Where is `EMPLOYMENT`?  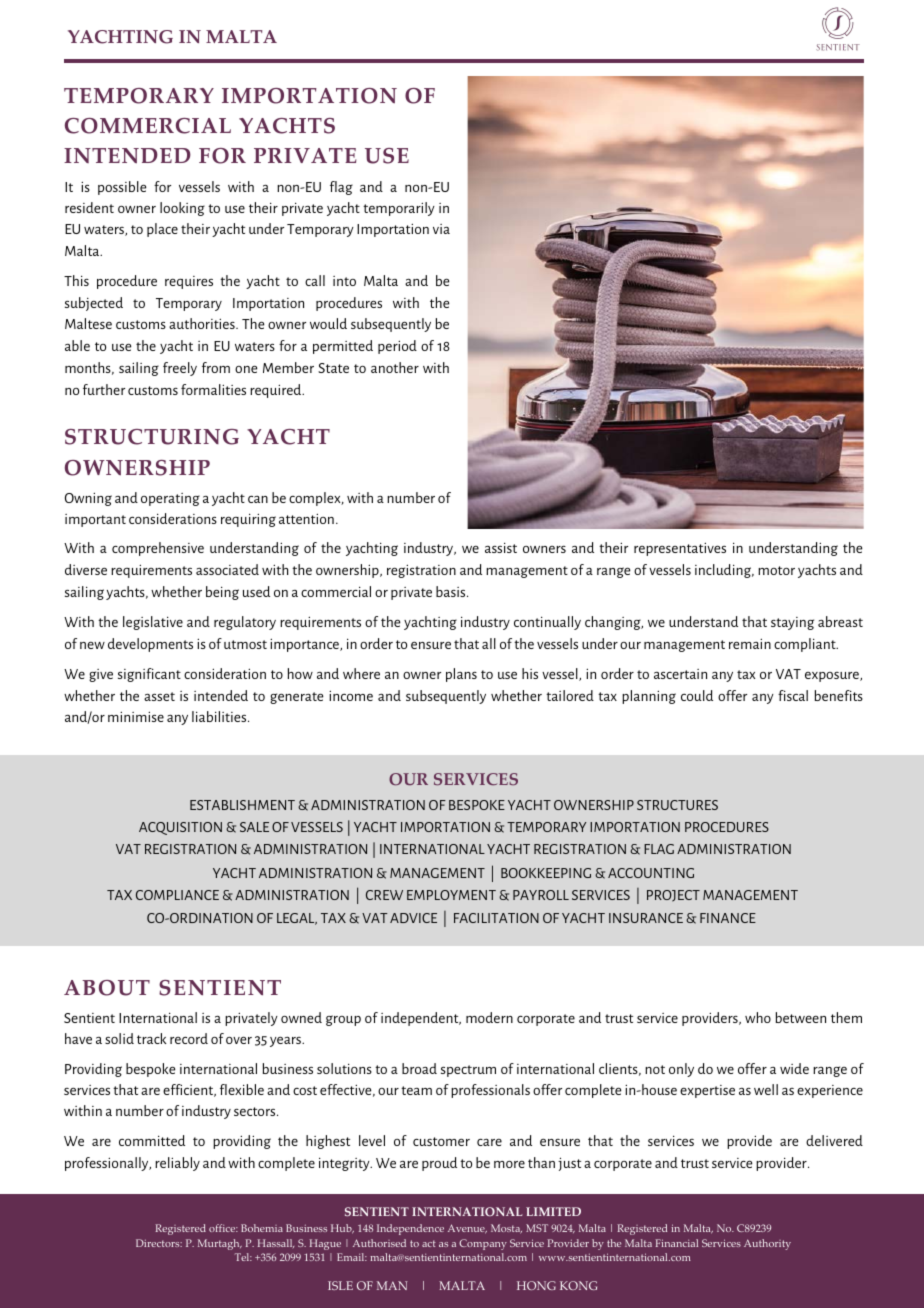 EMPLOYMENT is located at coordinates (451, 895).
